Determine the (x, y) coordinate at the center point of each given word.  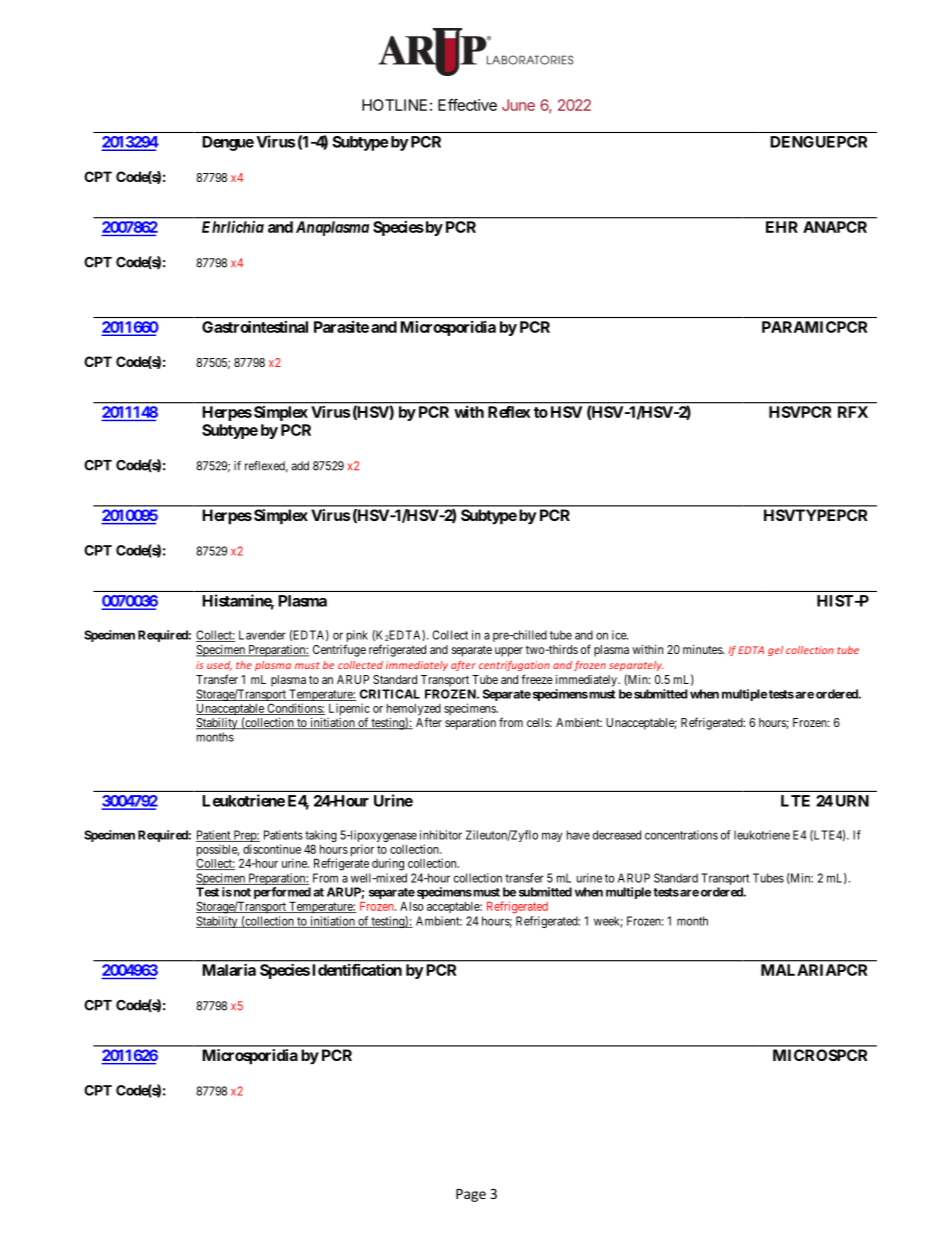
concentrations (681, 835)
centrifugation (514, 666)
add (300, 466)
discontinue (272, 849)
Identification (357, 970)
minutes (703, 649)
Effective (467, 105)
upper (509, 652)
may (552, 837)
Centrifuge (339, 650)
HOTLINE (394, 105)
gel (775, 651)
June (518, 105)
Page (471, 1195)
